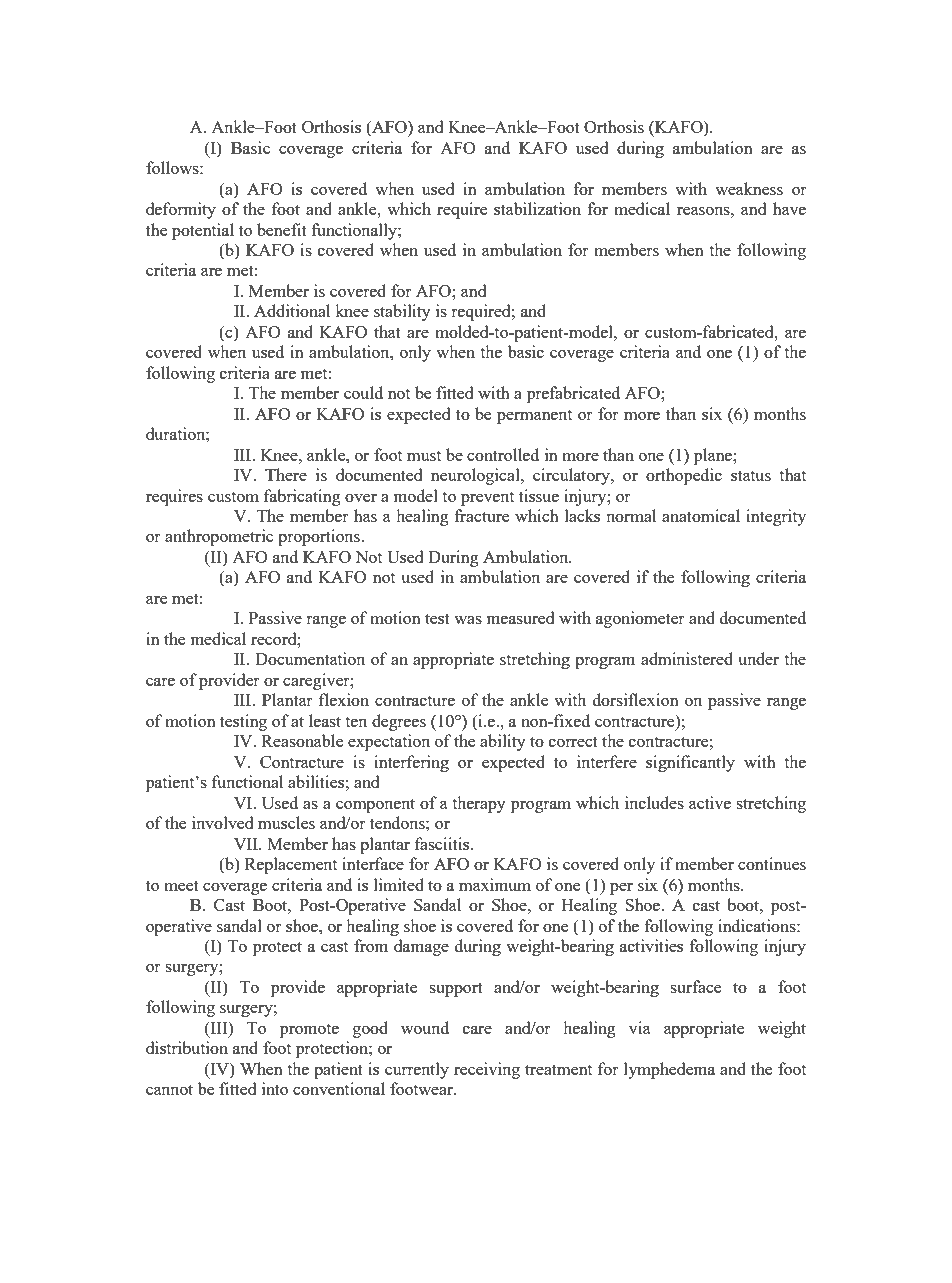  What do you see at coordinates (537, 208) in the screenshot?
I see `stabilization` at bounding box center [537, 208].
